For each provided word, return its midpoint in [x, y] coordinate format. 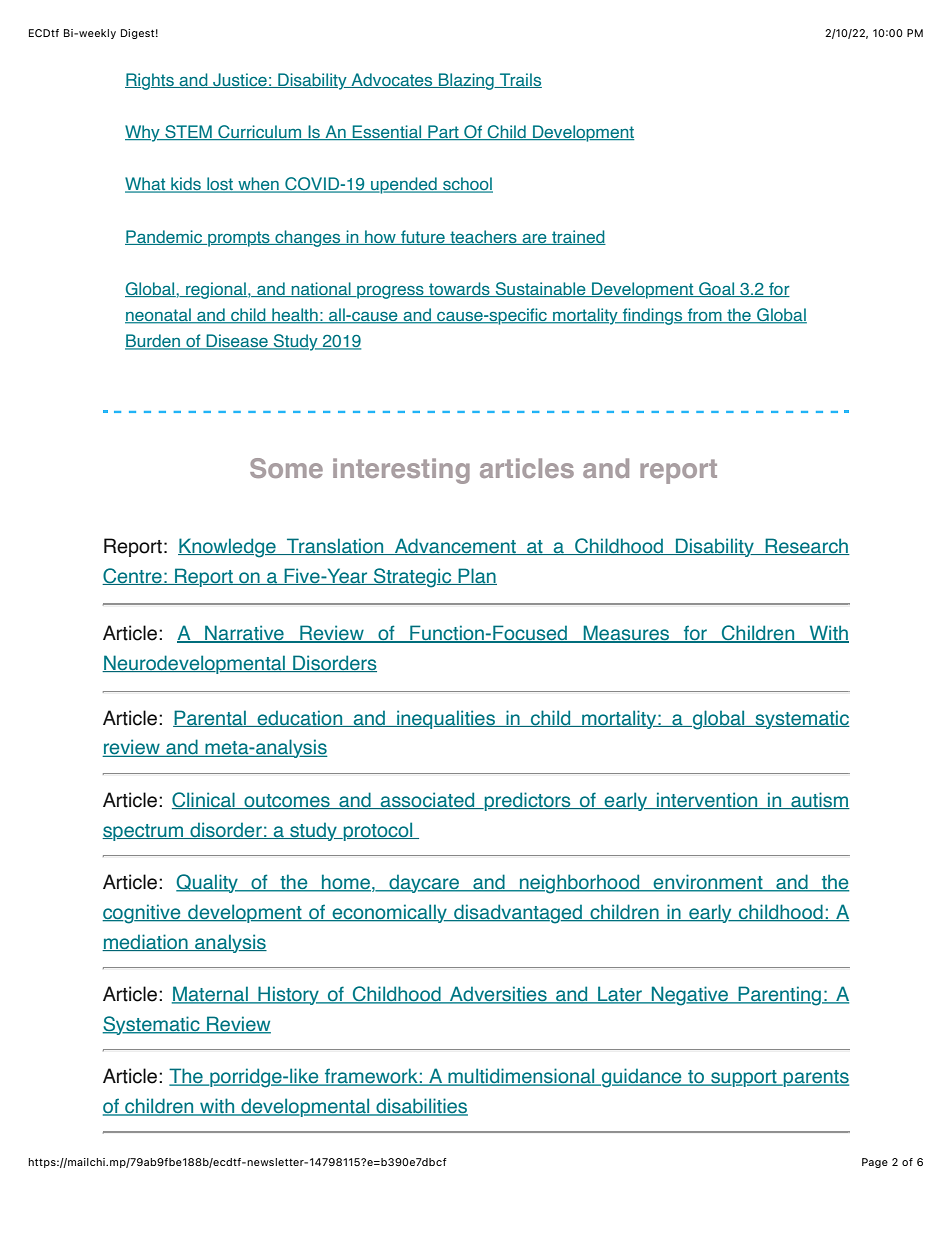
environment [708, 883]
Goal [717, 289]
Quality [208, 883]
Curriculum [260, 132]
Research [806, 546]
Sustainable [540, 289]
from [705, 316]
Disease [237, 342]
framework [371, 1077]
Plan [476, 576]
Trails [520, 80]
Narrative [244, 634]
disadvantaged [518, 914]
